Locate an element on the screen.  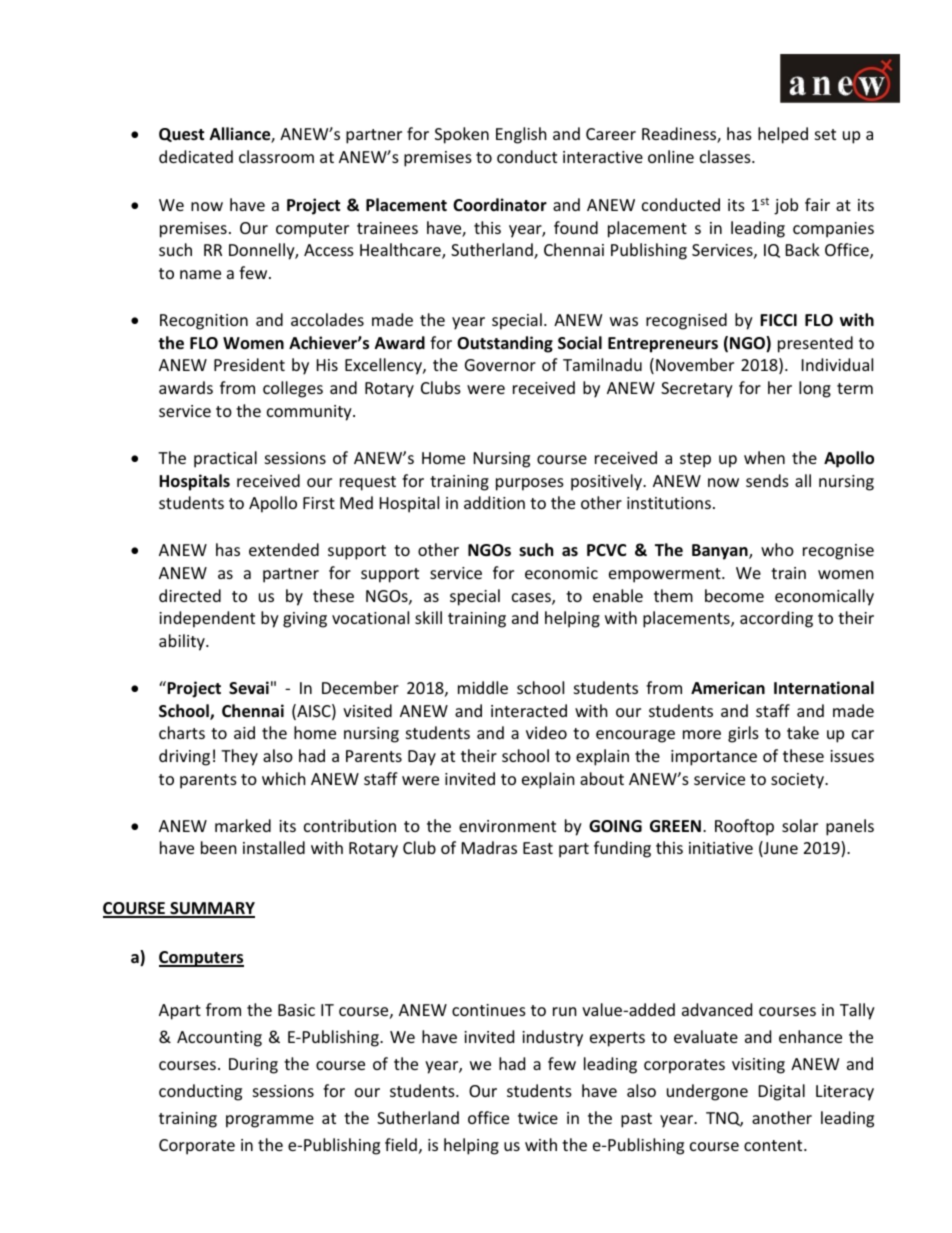
President is located at coordinates (249, 364).
